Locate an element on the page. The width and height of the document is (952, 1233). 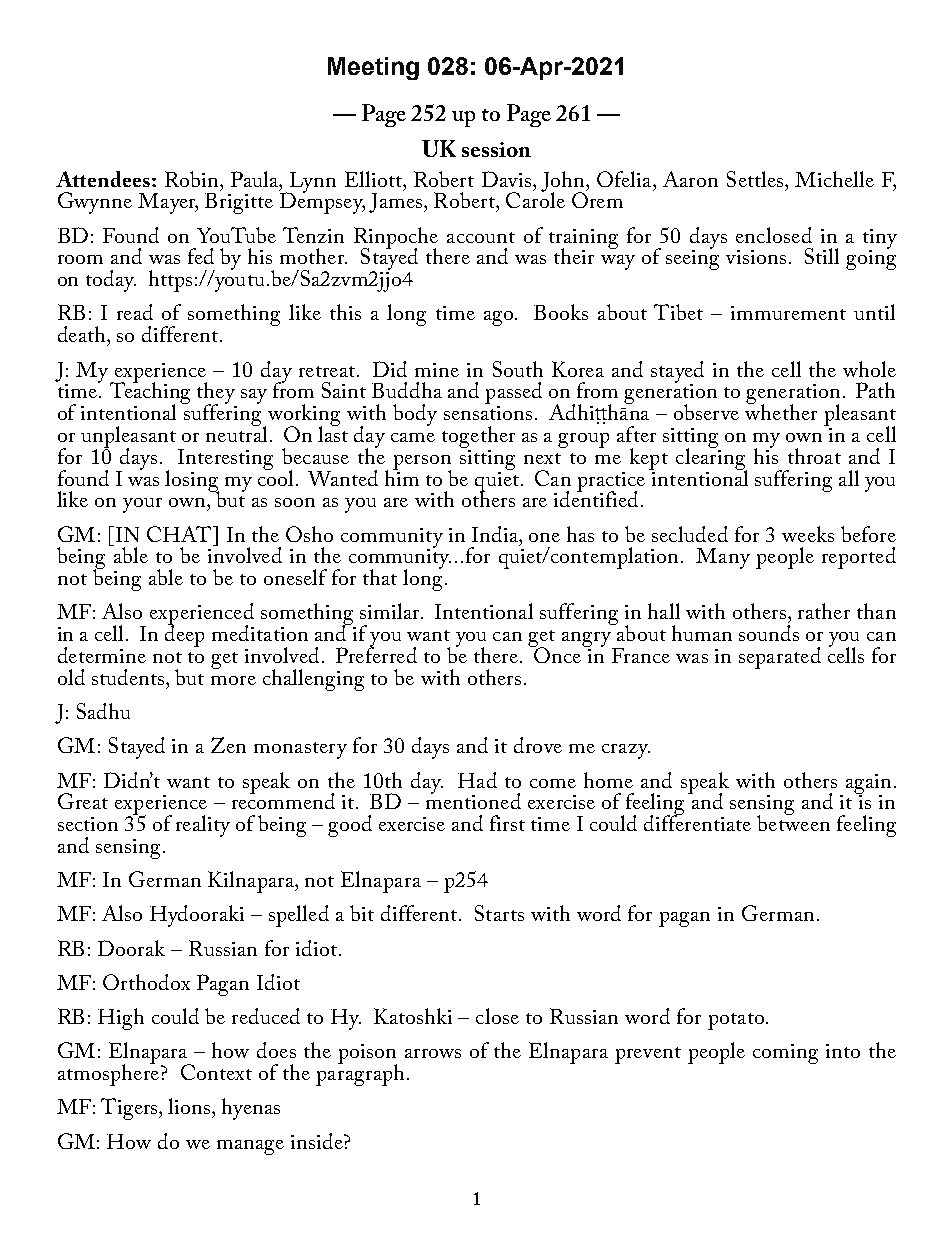
paragraph is located at coordinates (360, 1074).
